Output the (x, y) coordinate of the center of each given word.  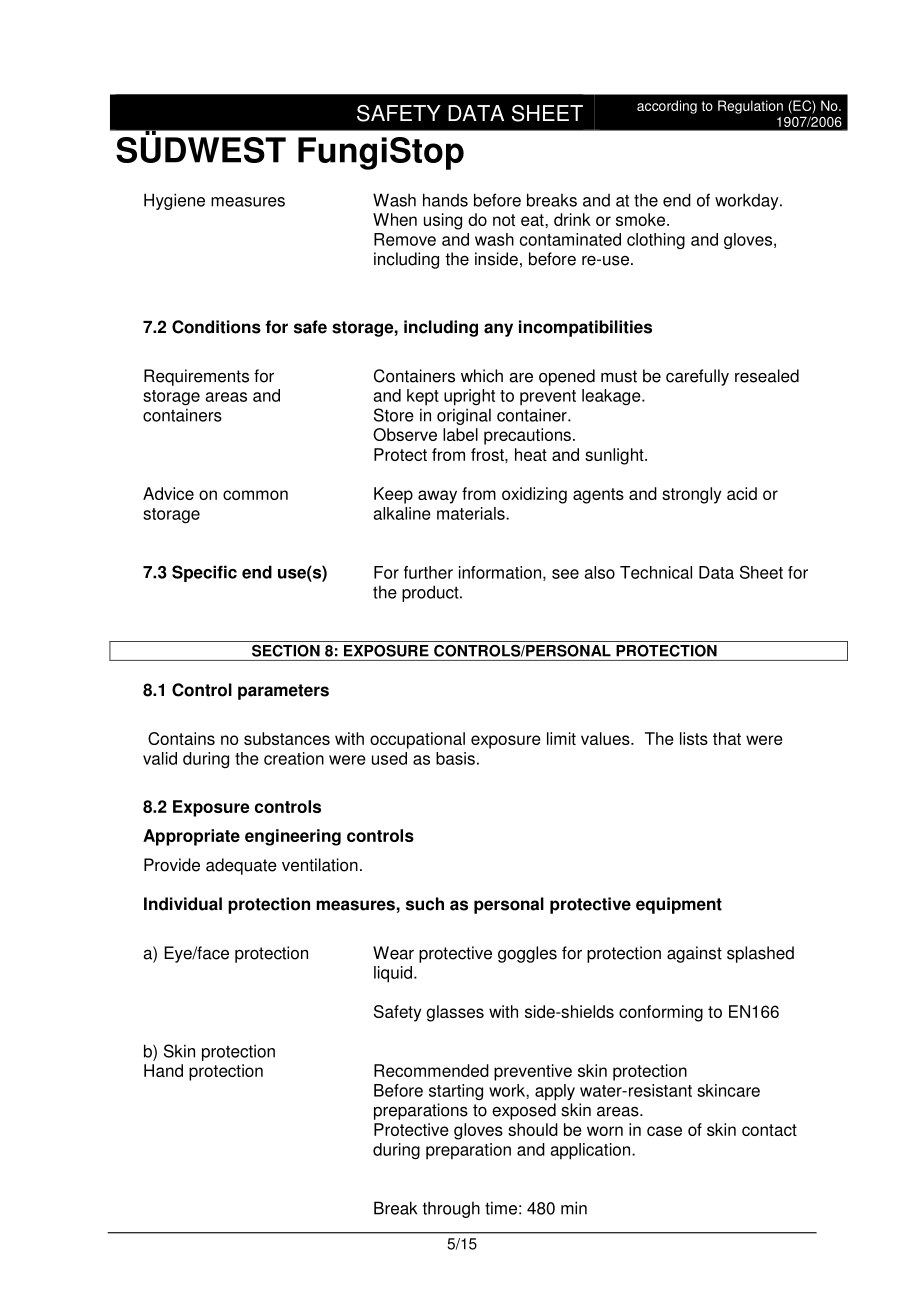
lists (694, 738)
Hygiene (174, 201)
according (667, 107)
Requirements (196, 377)
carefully (697, 377)
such (425, 904)
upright (469, 397)
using (443, 221)
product (431, 593)
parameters (283, 692)
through (451, 1209)
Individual (183, 904)
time (501, 1208)
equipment (679, 905)
